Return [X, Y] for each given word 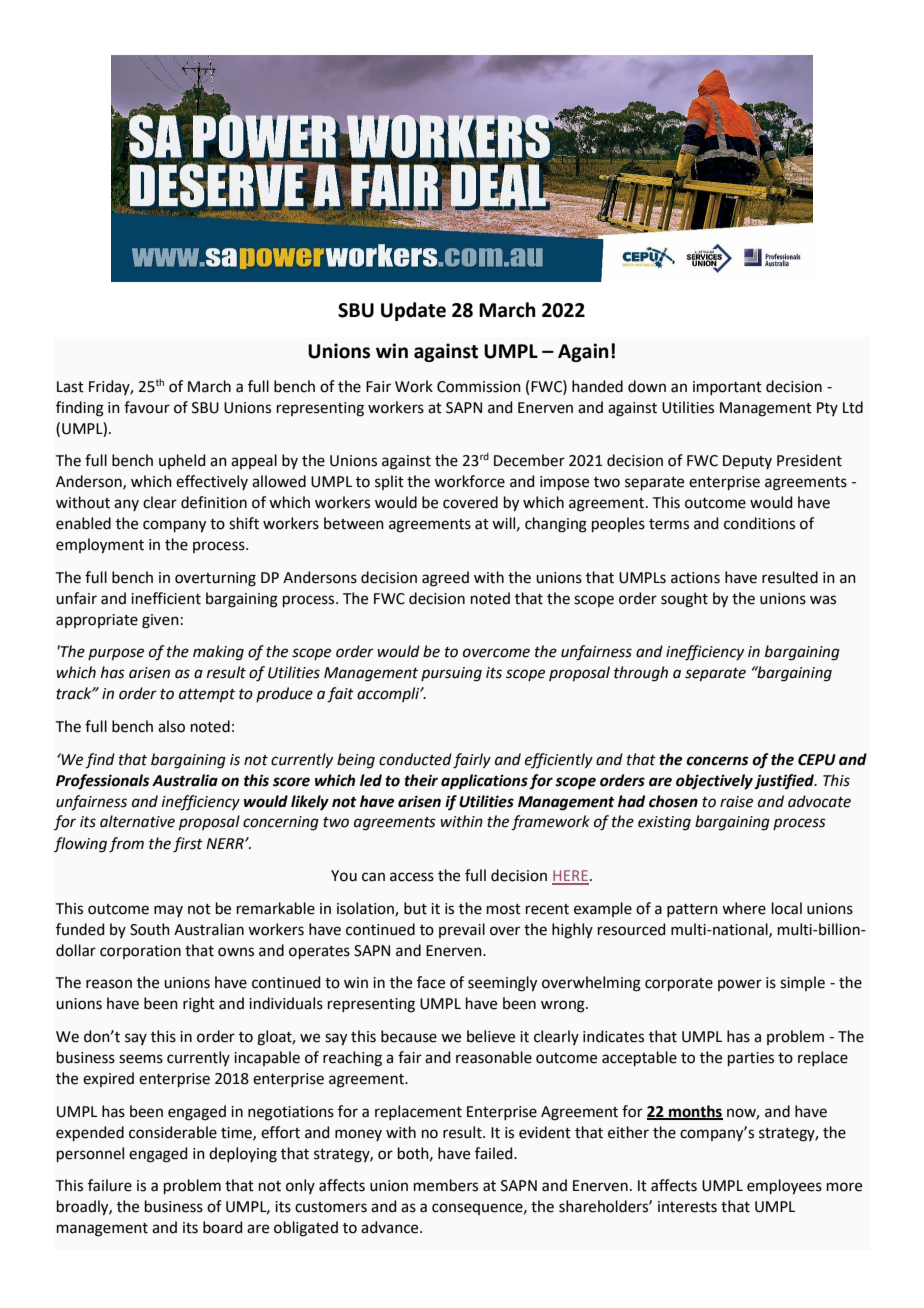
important [727, 388]
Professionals [103, 782]
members [446, 1185]
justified [785, 781]
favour [147, 407]
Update [413, 311]
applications [484, 782]
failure [110, 1185]
